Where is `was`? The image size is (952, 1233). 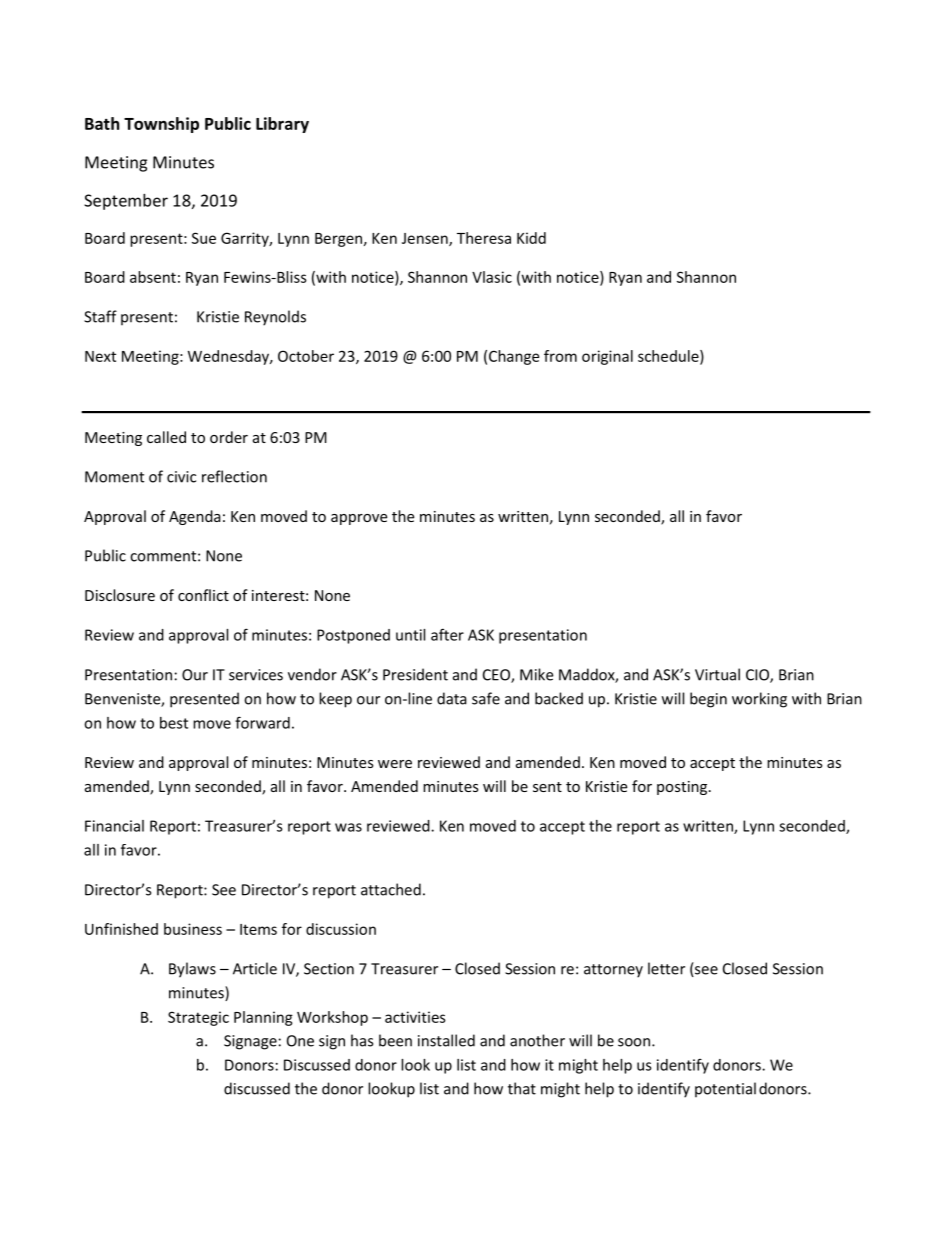
was is located at coordinates (348, 827).
